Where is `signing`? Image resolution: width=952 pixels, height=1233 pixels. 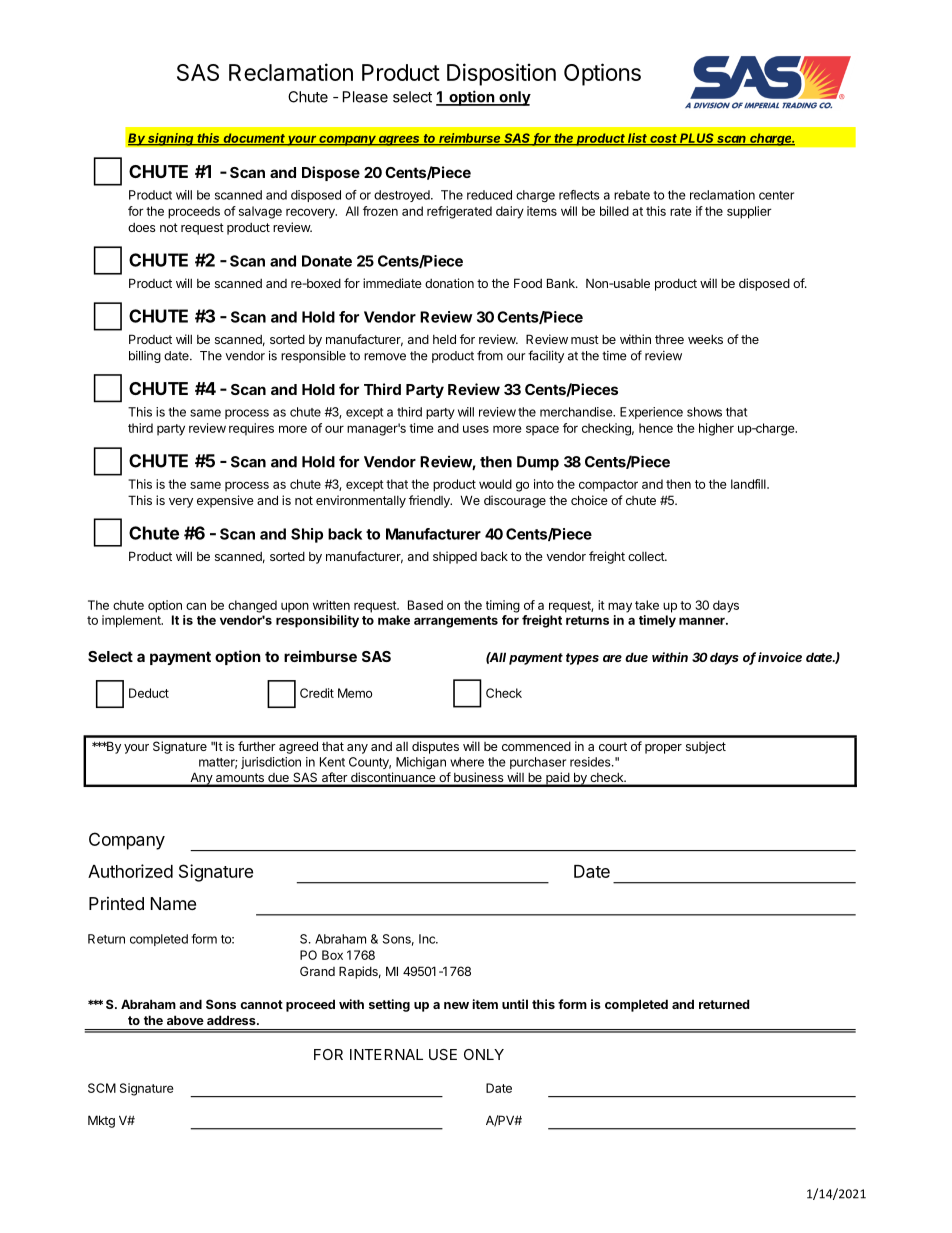 signing is located at coordinates (171, 139).
